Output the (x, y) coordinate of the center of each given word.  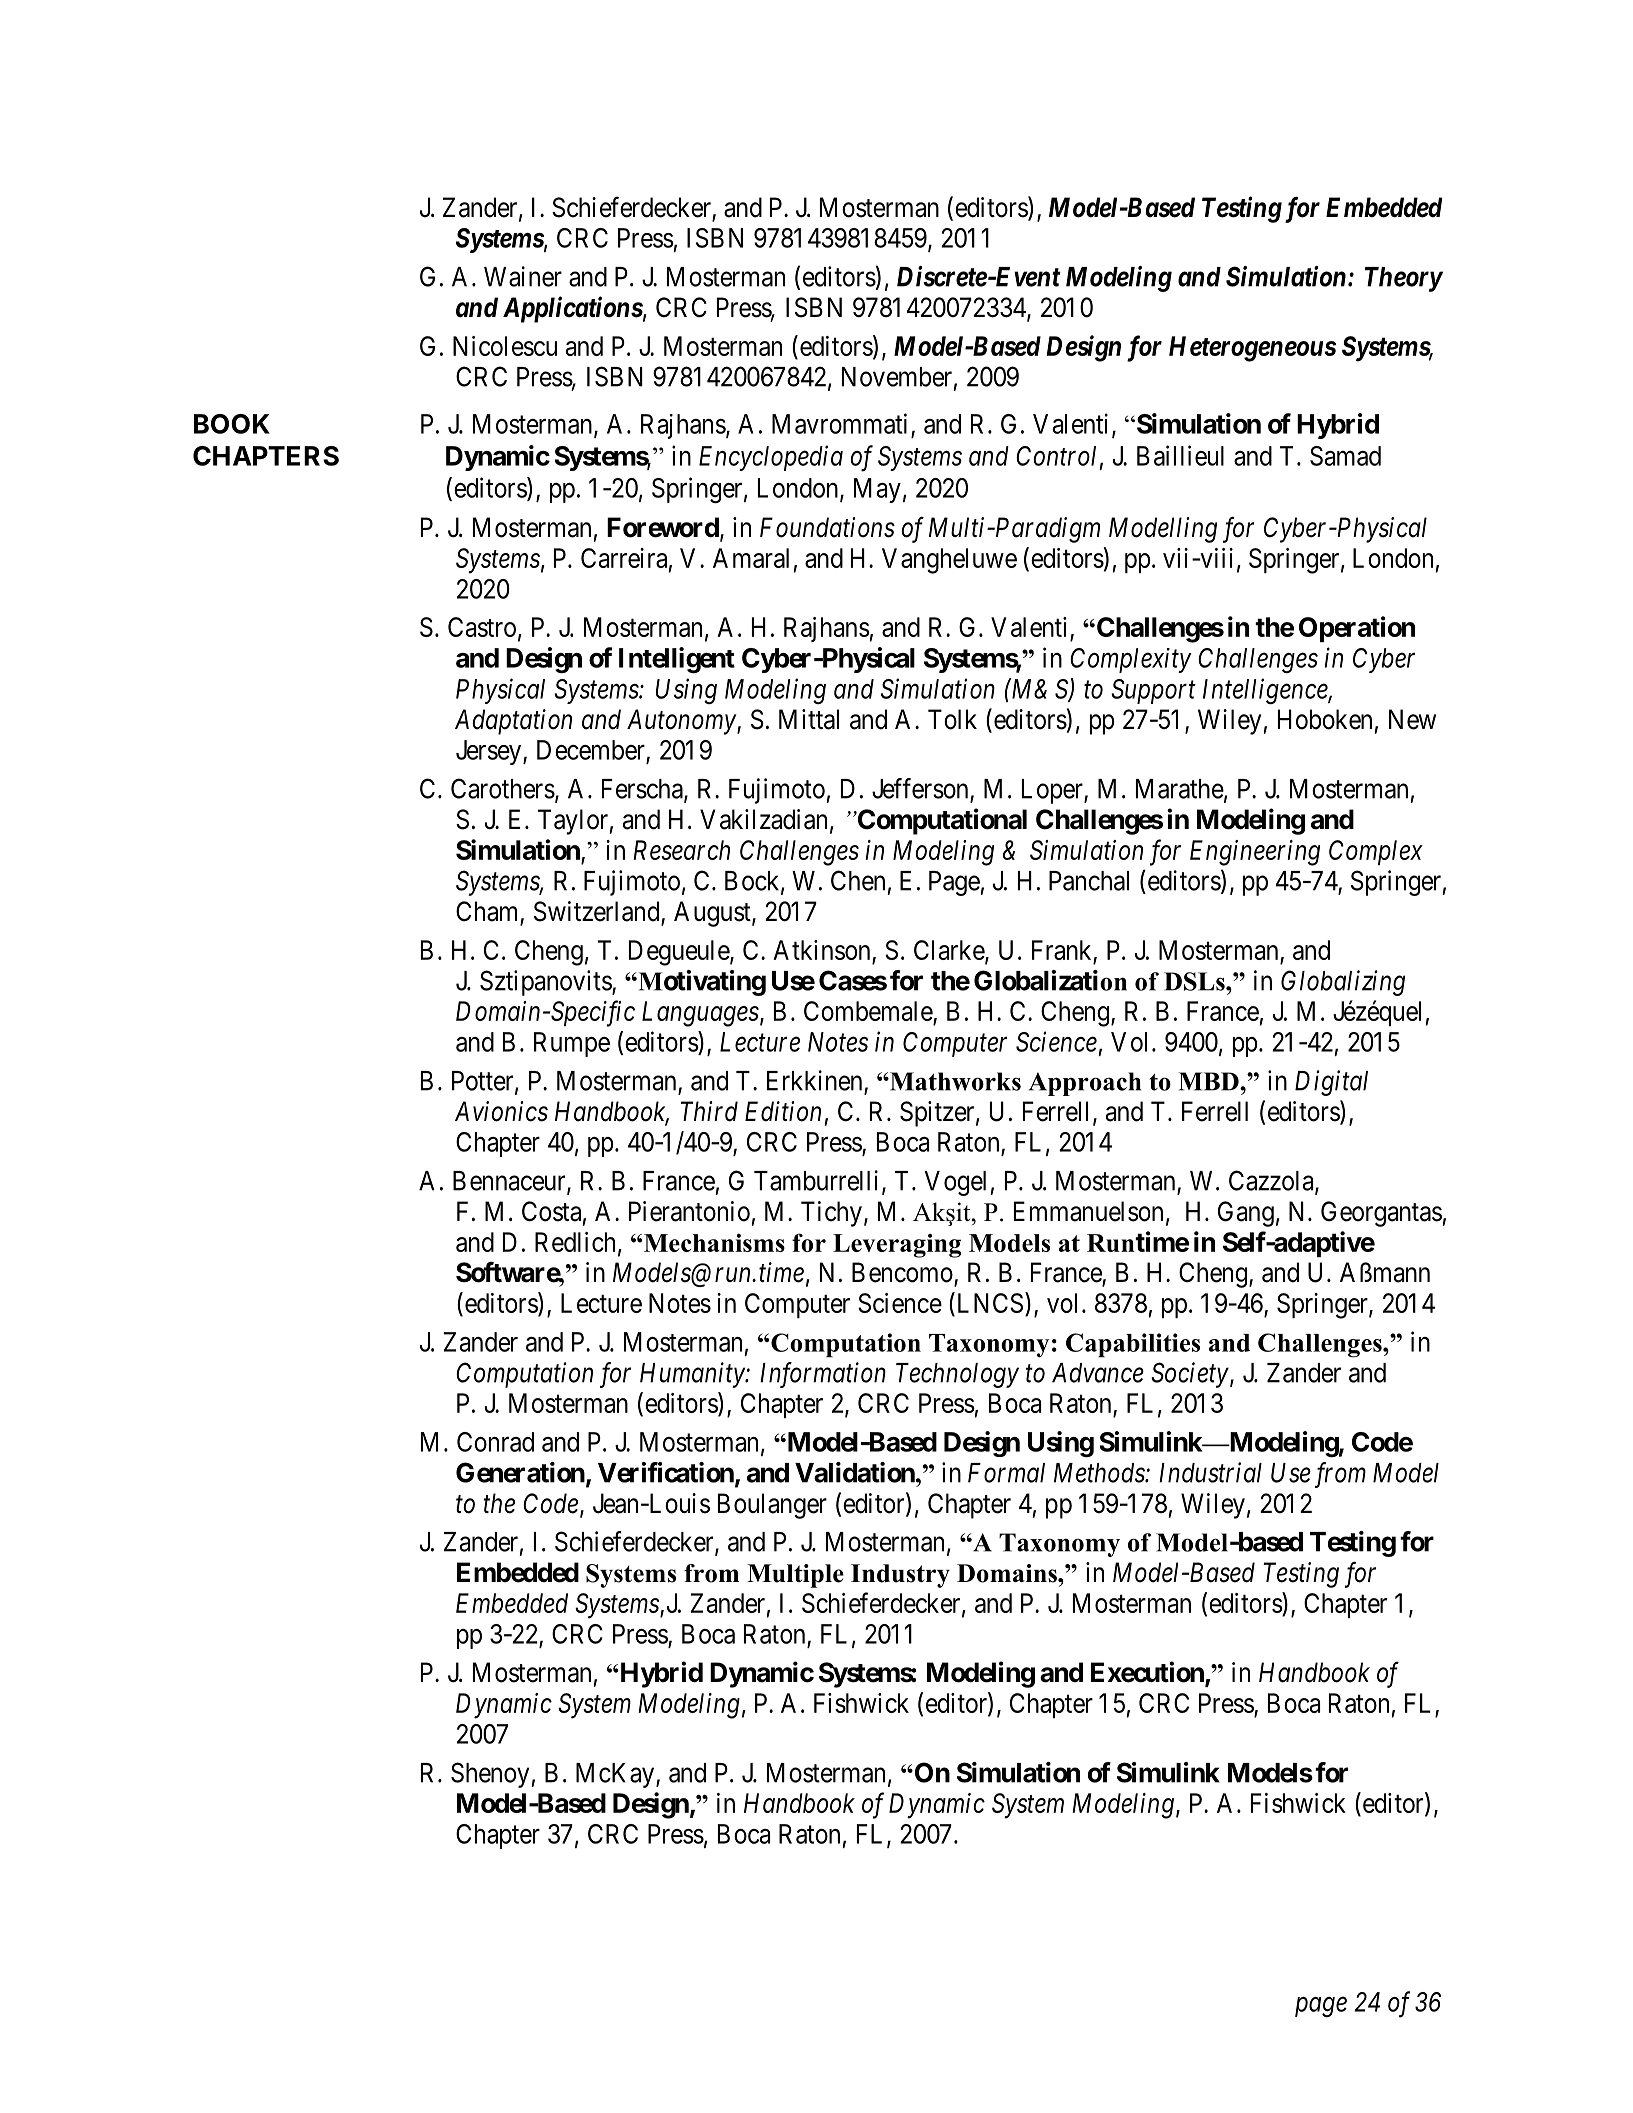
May (877, 490)
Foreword (664, 528)
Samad (1345, 456)
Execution (1148, 1673)
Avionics (501, 1111)
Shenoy (491, 1775)
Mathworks (954, 1081)
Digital (1331, 1083)
